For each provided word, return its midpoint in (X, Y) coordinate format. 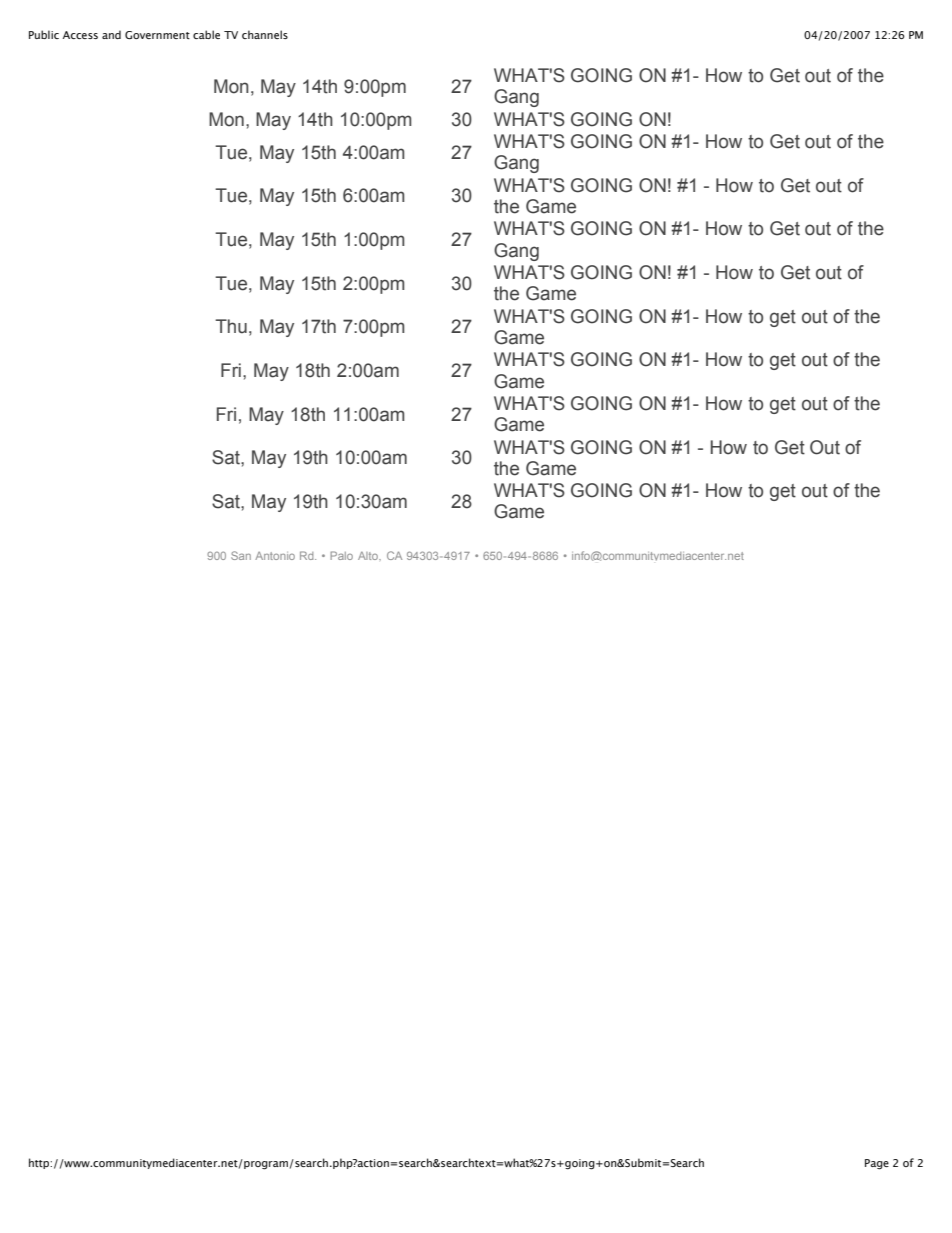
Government (157, 35)
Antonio (275, 556)
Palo (341, 555)
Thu (231, 326)
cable (206, 34)
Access (80, 35)
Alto (369, 556)
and (111, 34)
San (241, 555)
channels (265, 34)
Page (877, 1164)
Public (44, 34)
